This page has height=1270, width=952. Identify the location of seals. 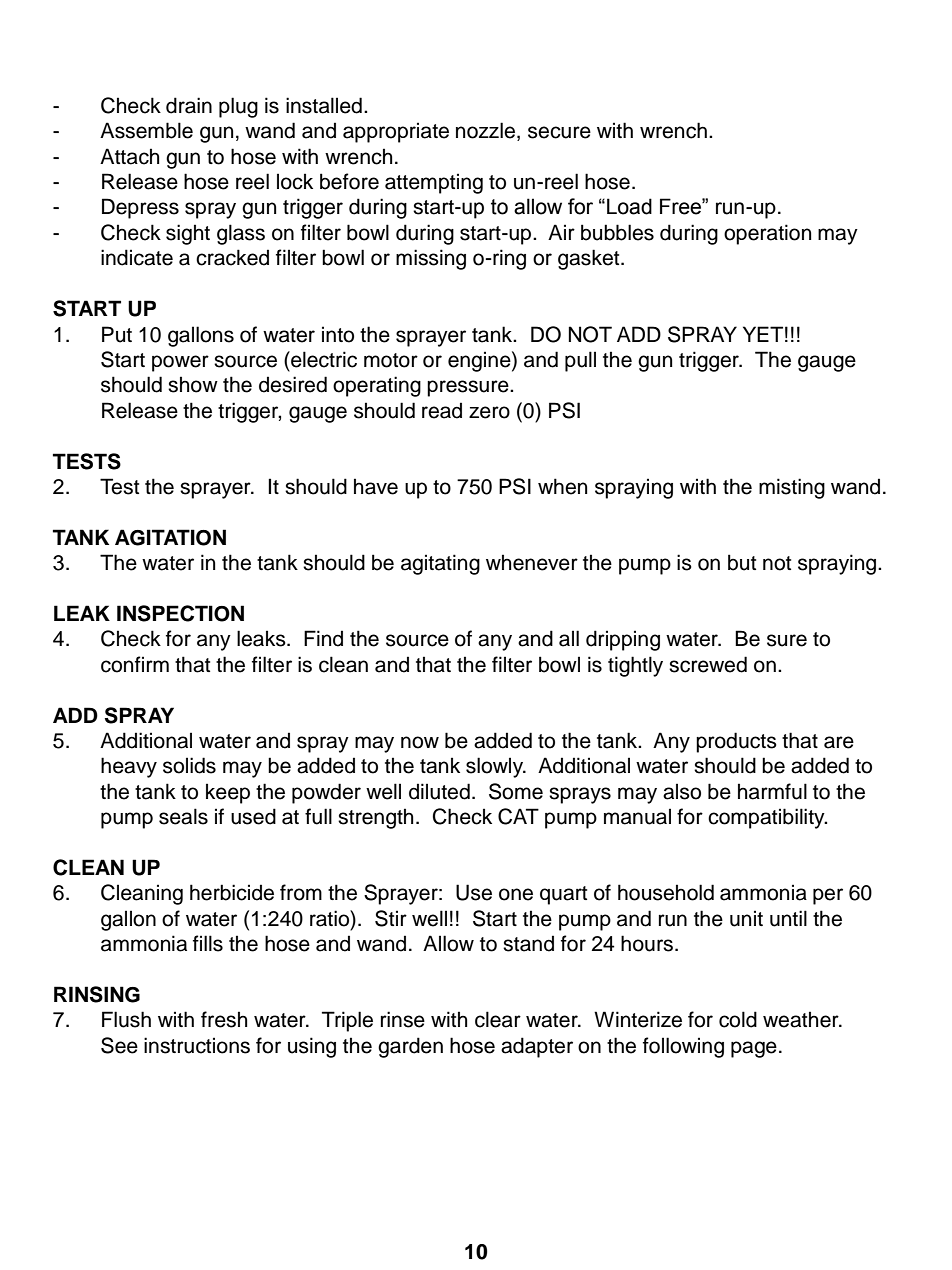
(183, 816).
